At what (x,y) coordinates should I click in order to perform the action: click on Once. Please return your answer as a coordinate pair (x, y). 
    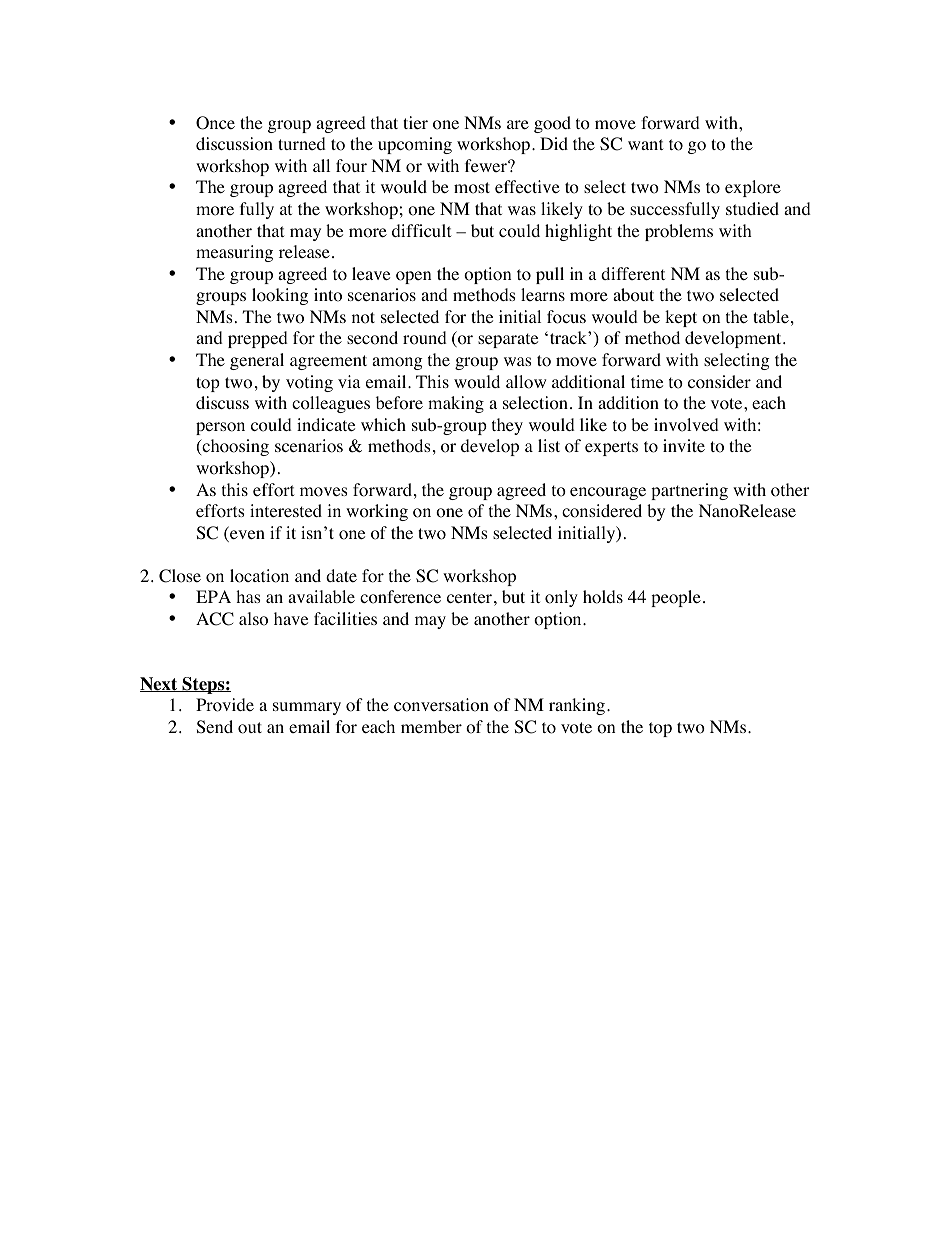
    Looking at the image, I should click on (215, 123).
